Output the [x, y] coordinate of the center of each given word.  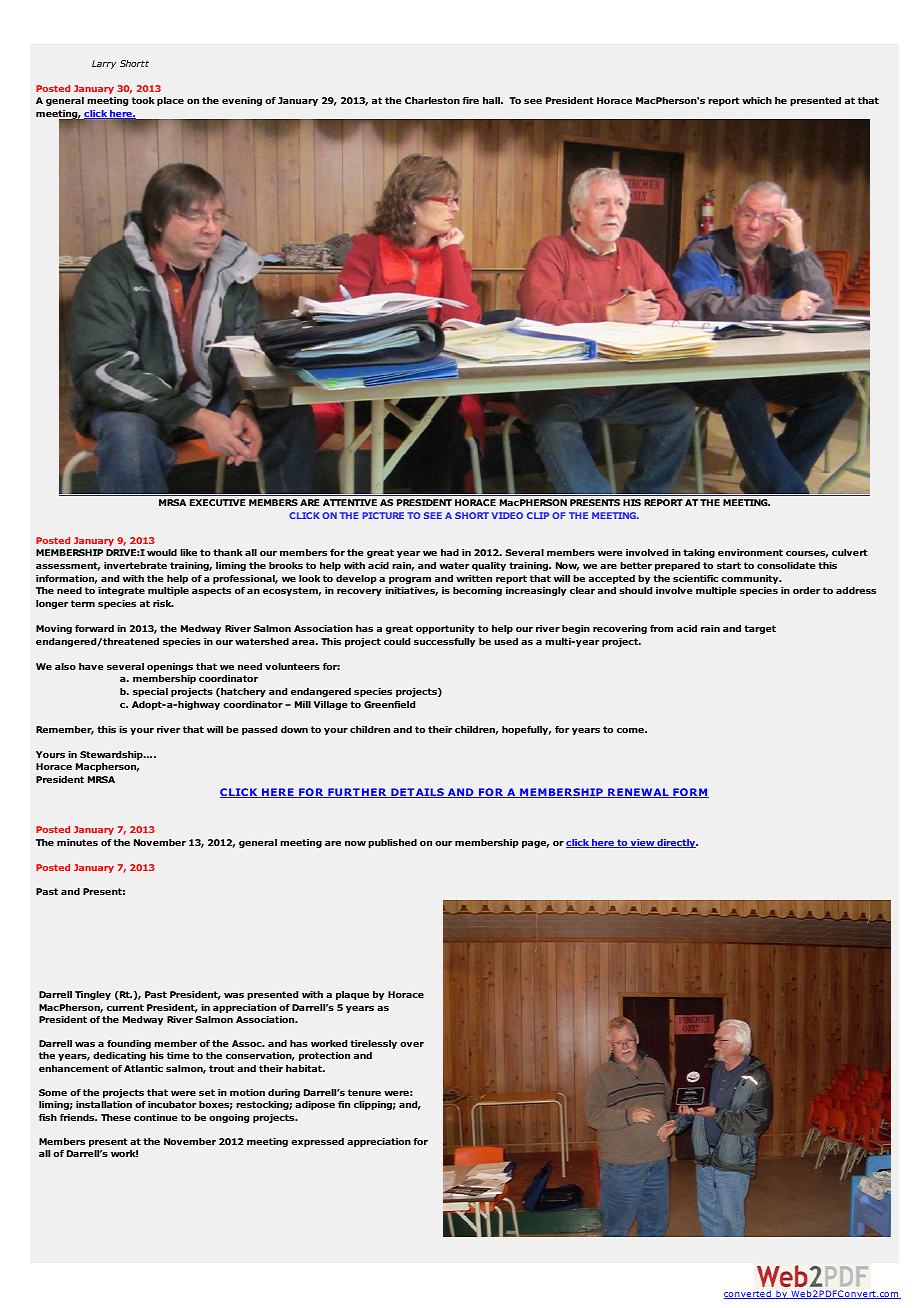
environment [750, 552]
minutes [77, 842]
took [143, 100]
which [757, 100]
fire [470, 100]
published [392, 843]
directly [677, 843]
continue [155, 1117]
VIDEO [507, 515]
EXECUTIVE [217, 502]
